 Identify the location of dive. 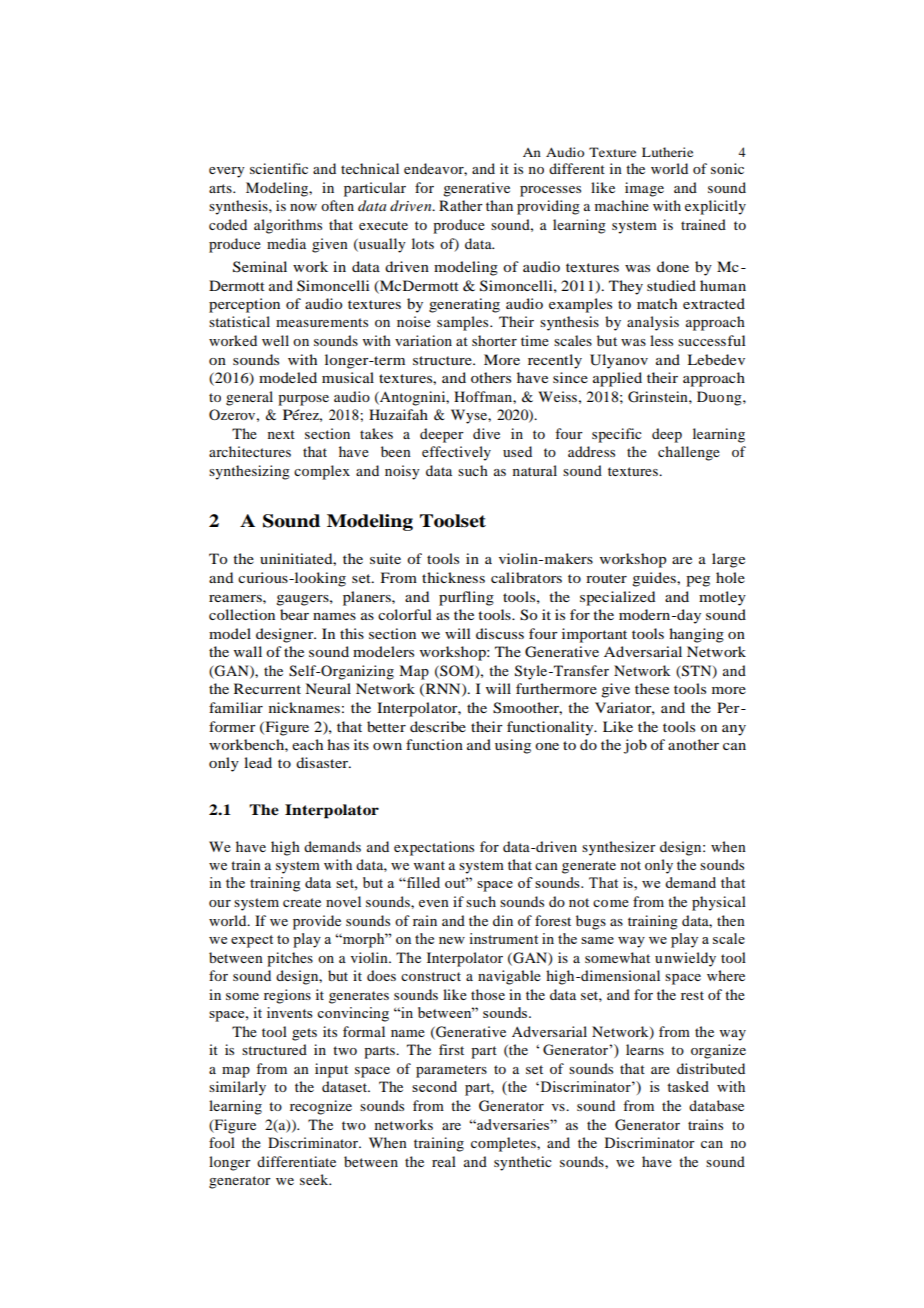
(486, 433).
